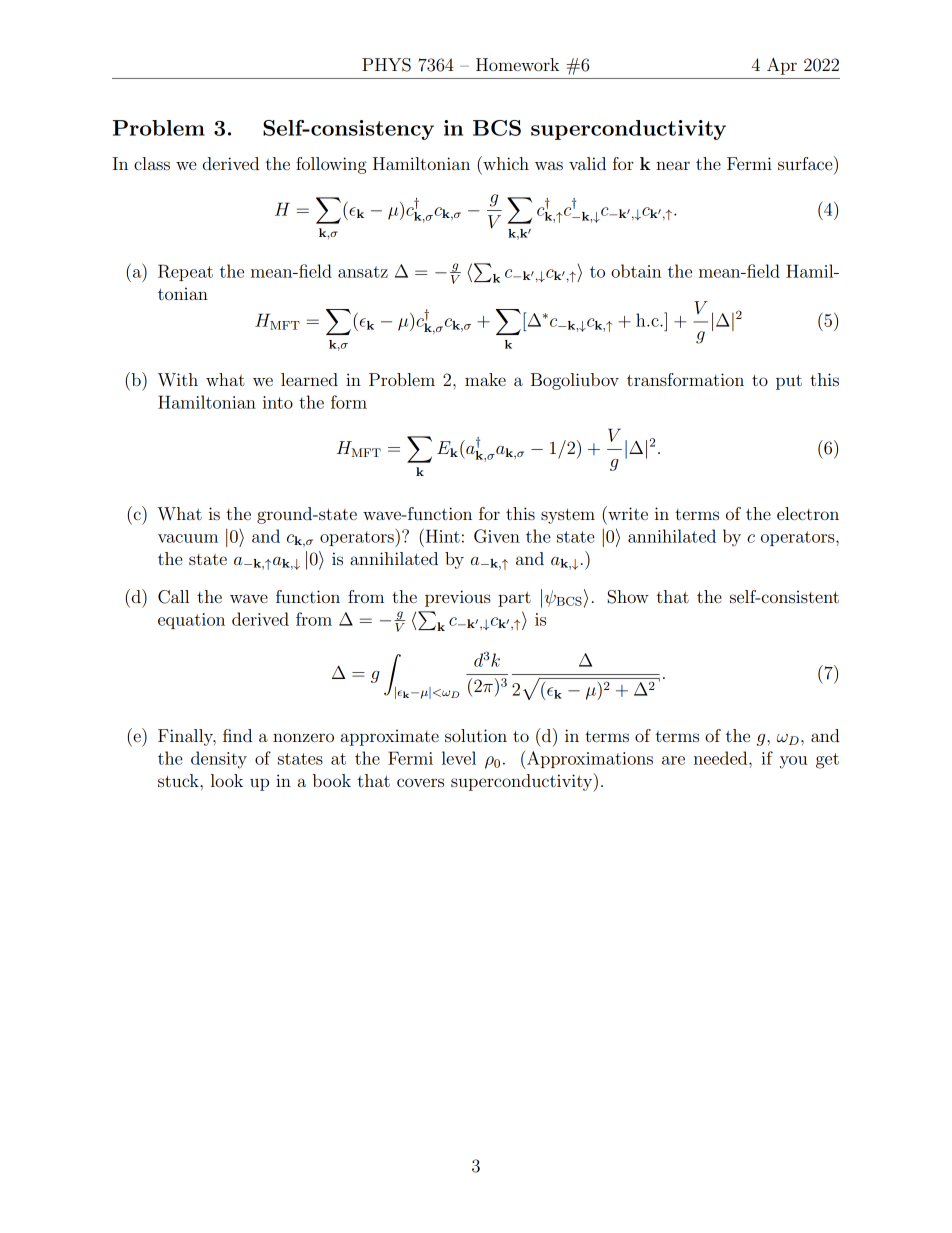 Image resolution: width=952 pixels, height=1233 pixels. What do you see at coordinates (459, 758) in the screenshot?
I see `level` at bounding box center [459, 758].
